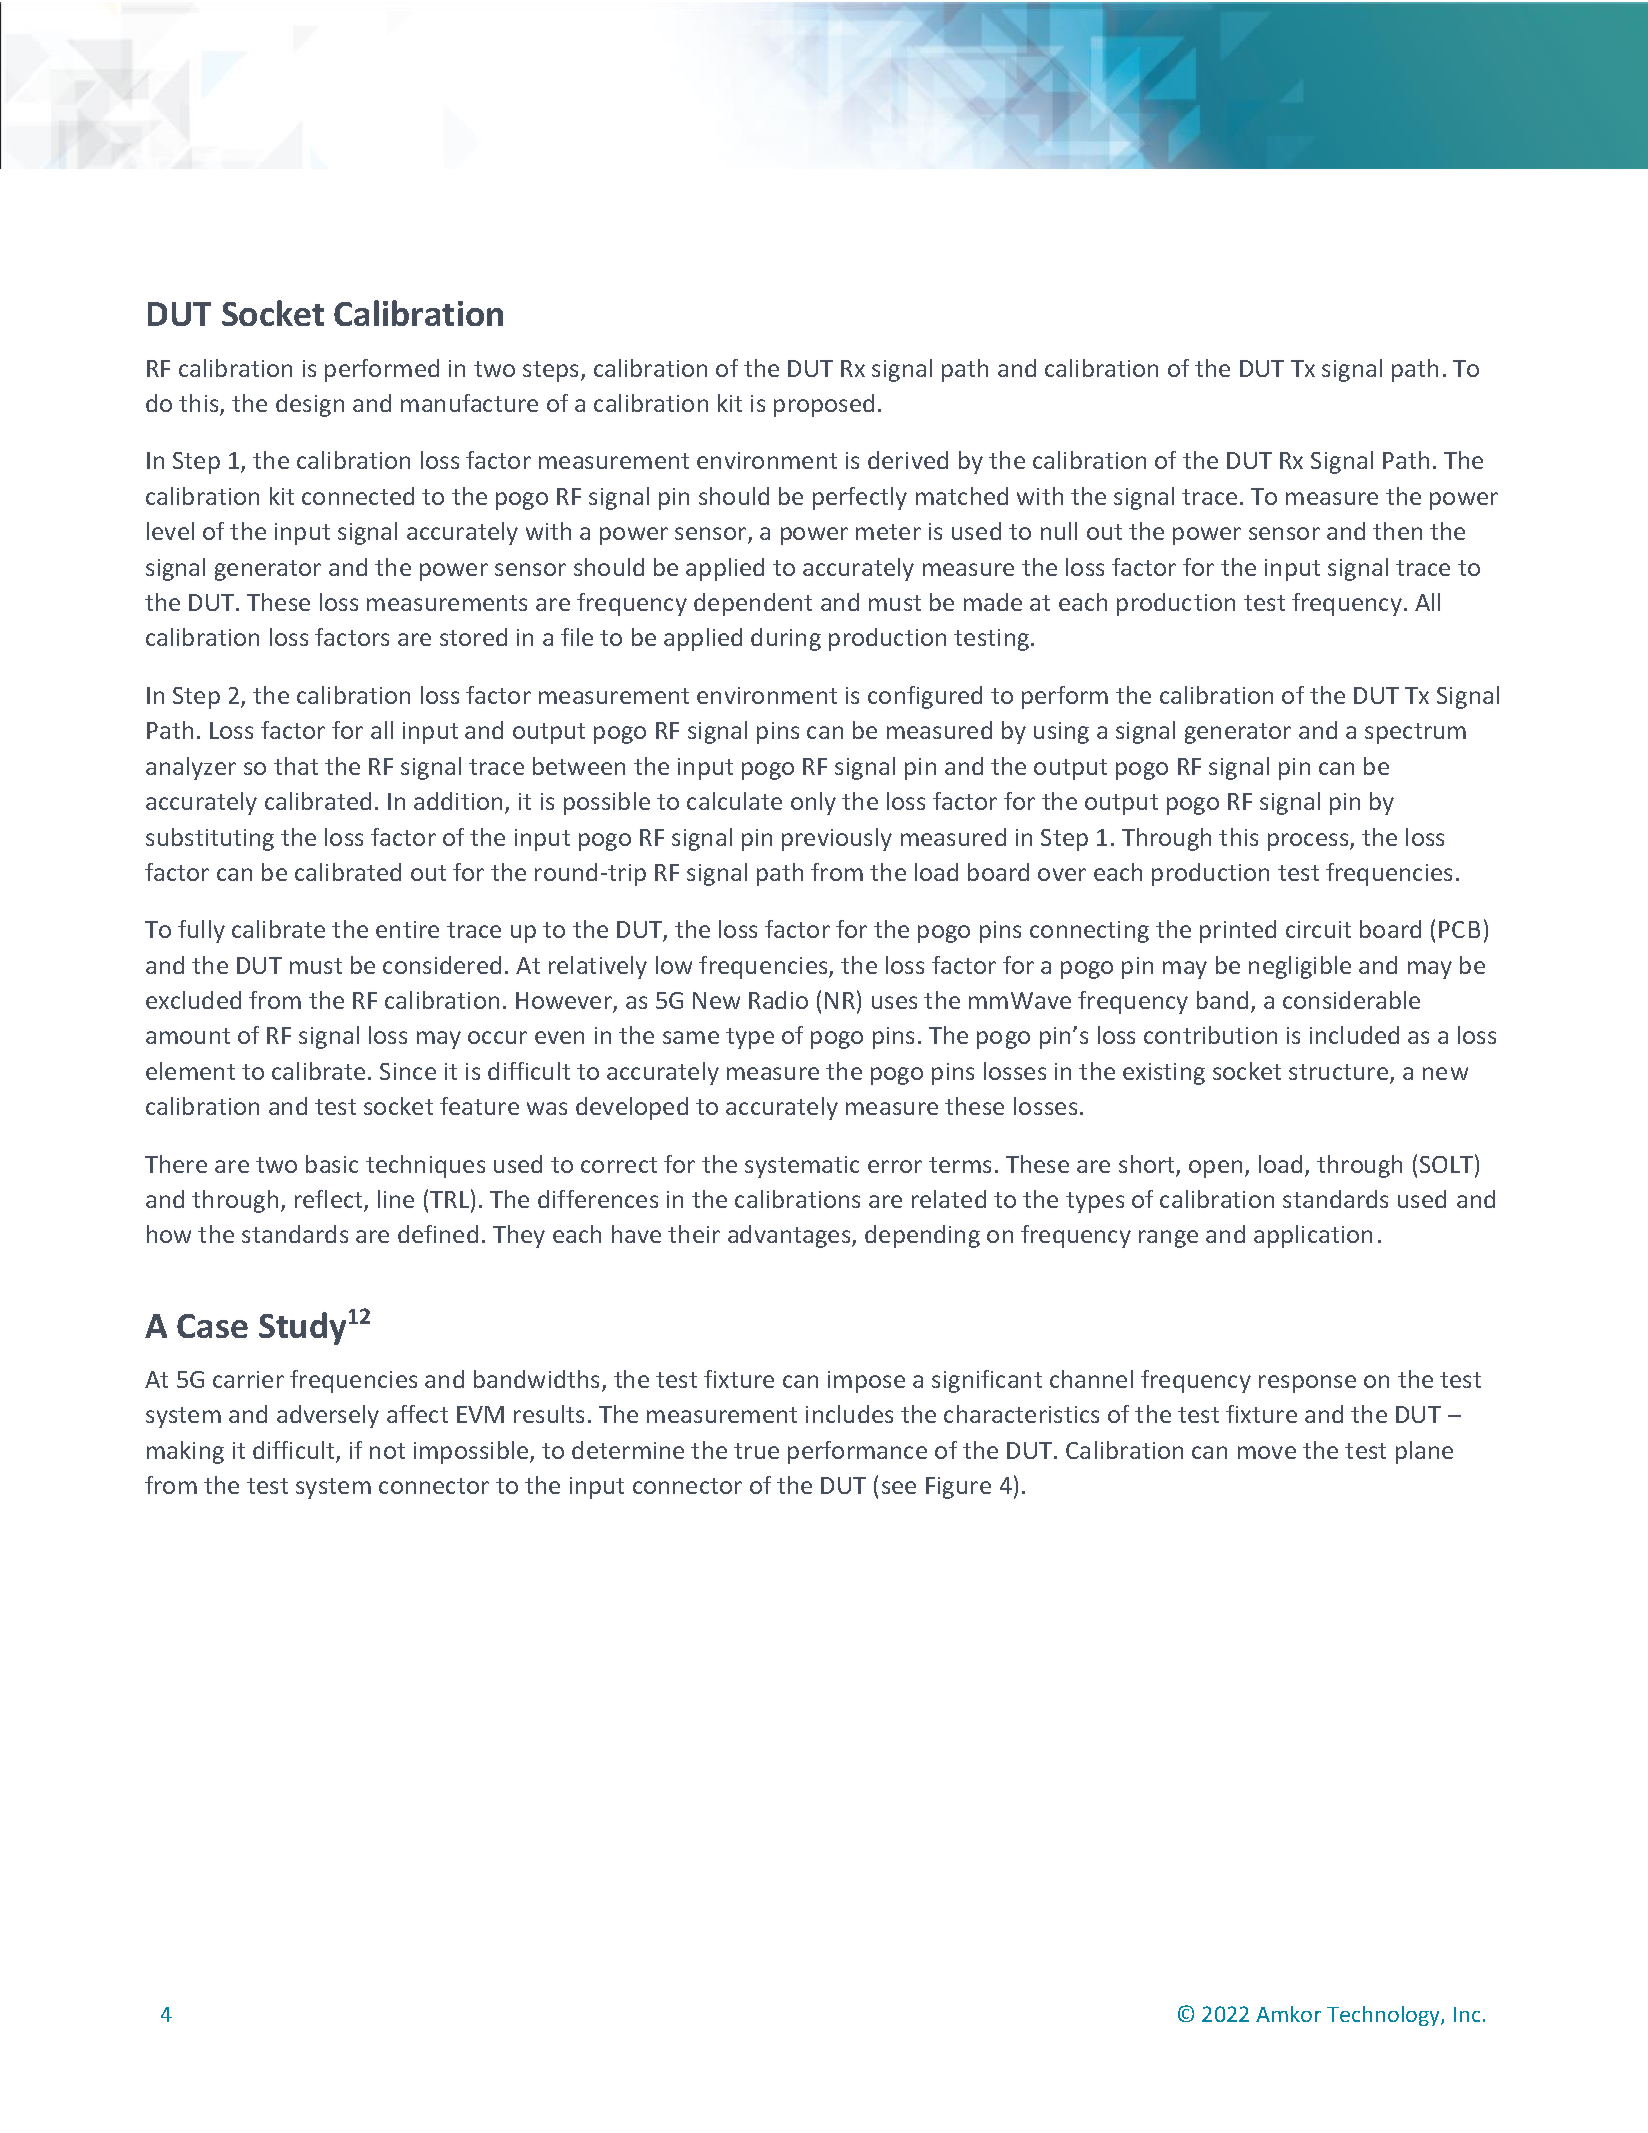 This document has width=1648, height=2133. What do you see at coordinates (1340, 1073) in the document?
I see `structure` at bounding box center [1340, 1073].
